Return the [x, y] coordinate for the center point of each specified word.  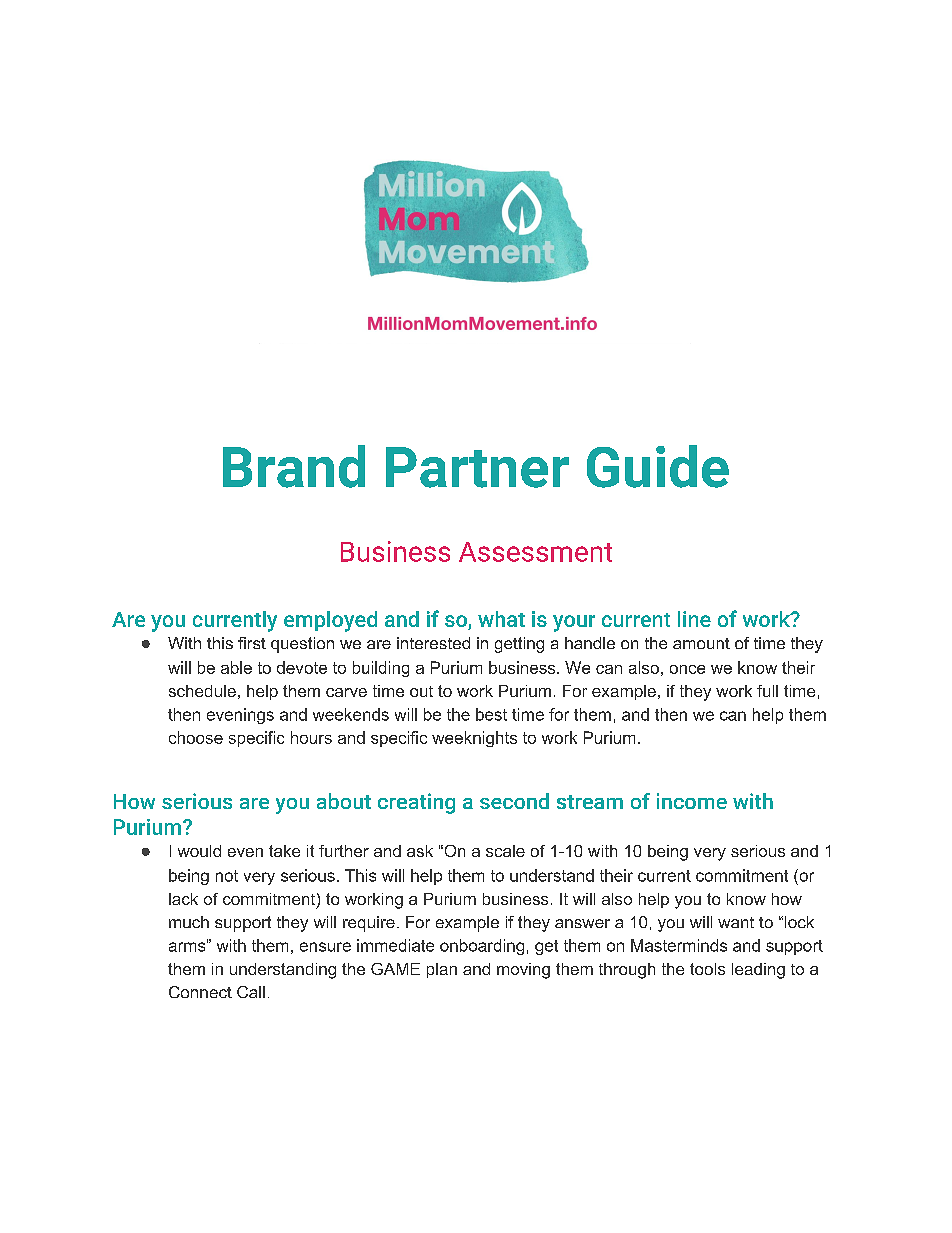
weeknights [474, 739]
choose [196, 737]
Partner [477, 467]
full [767, 691]
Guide [658, 466]
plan [442, 970]
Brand [294, 466]
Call [251, 992]
